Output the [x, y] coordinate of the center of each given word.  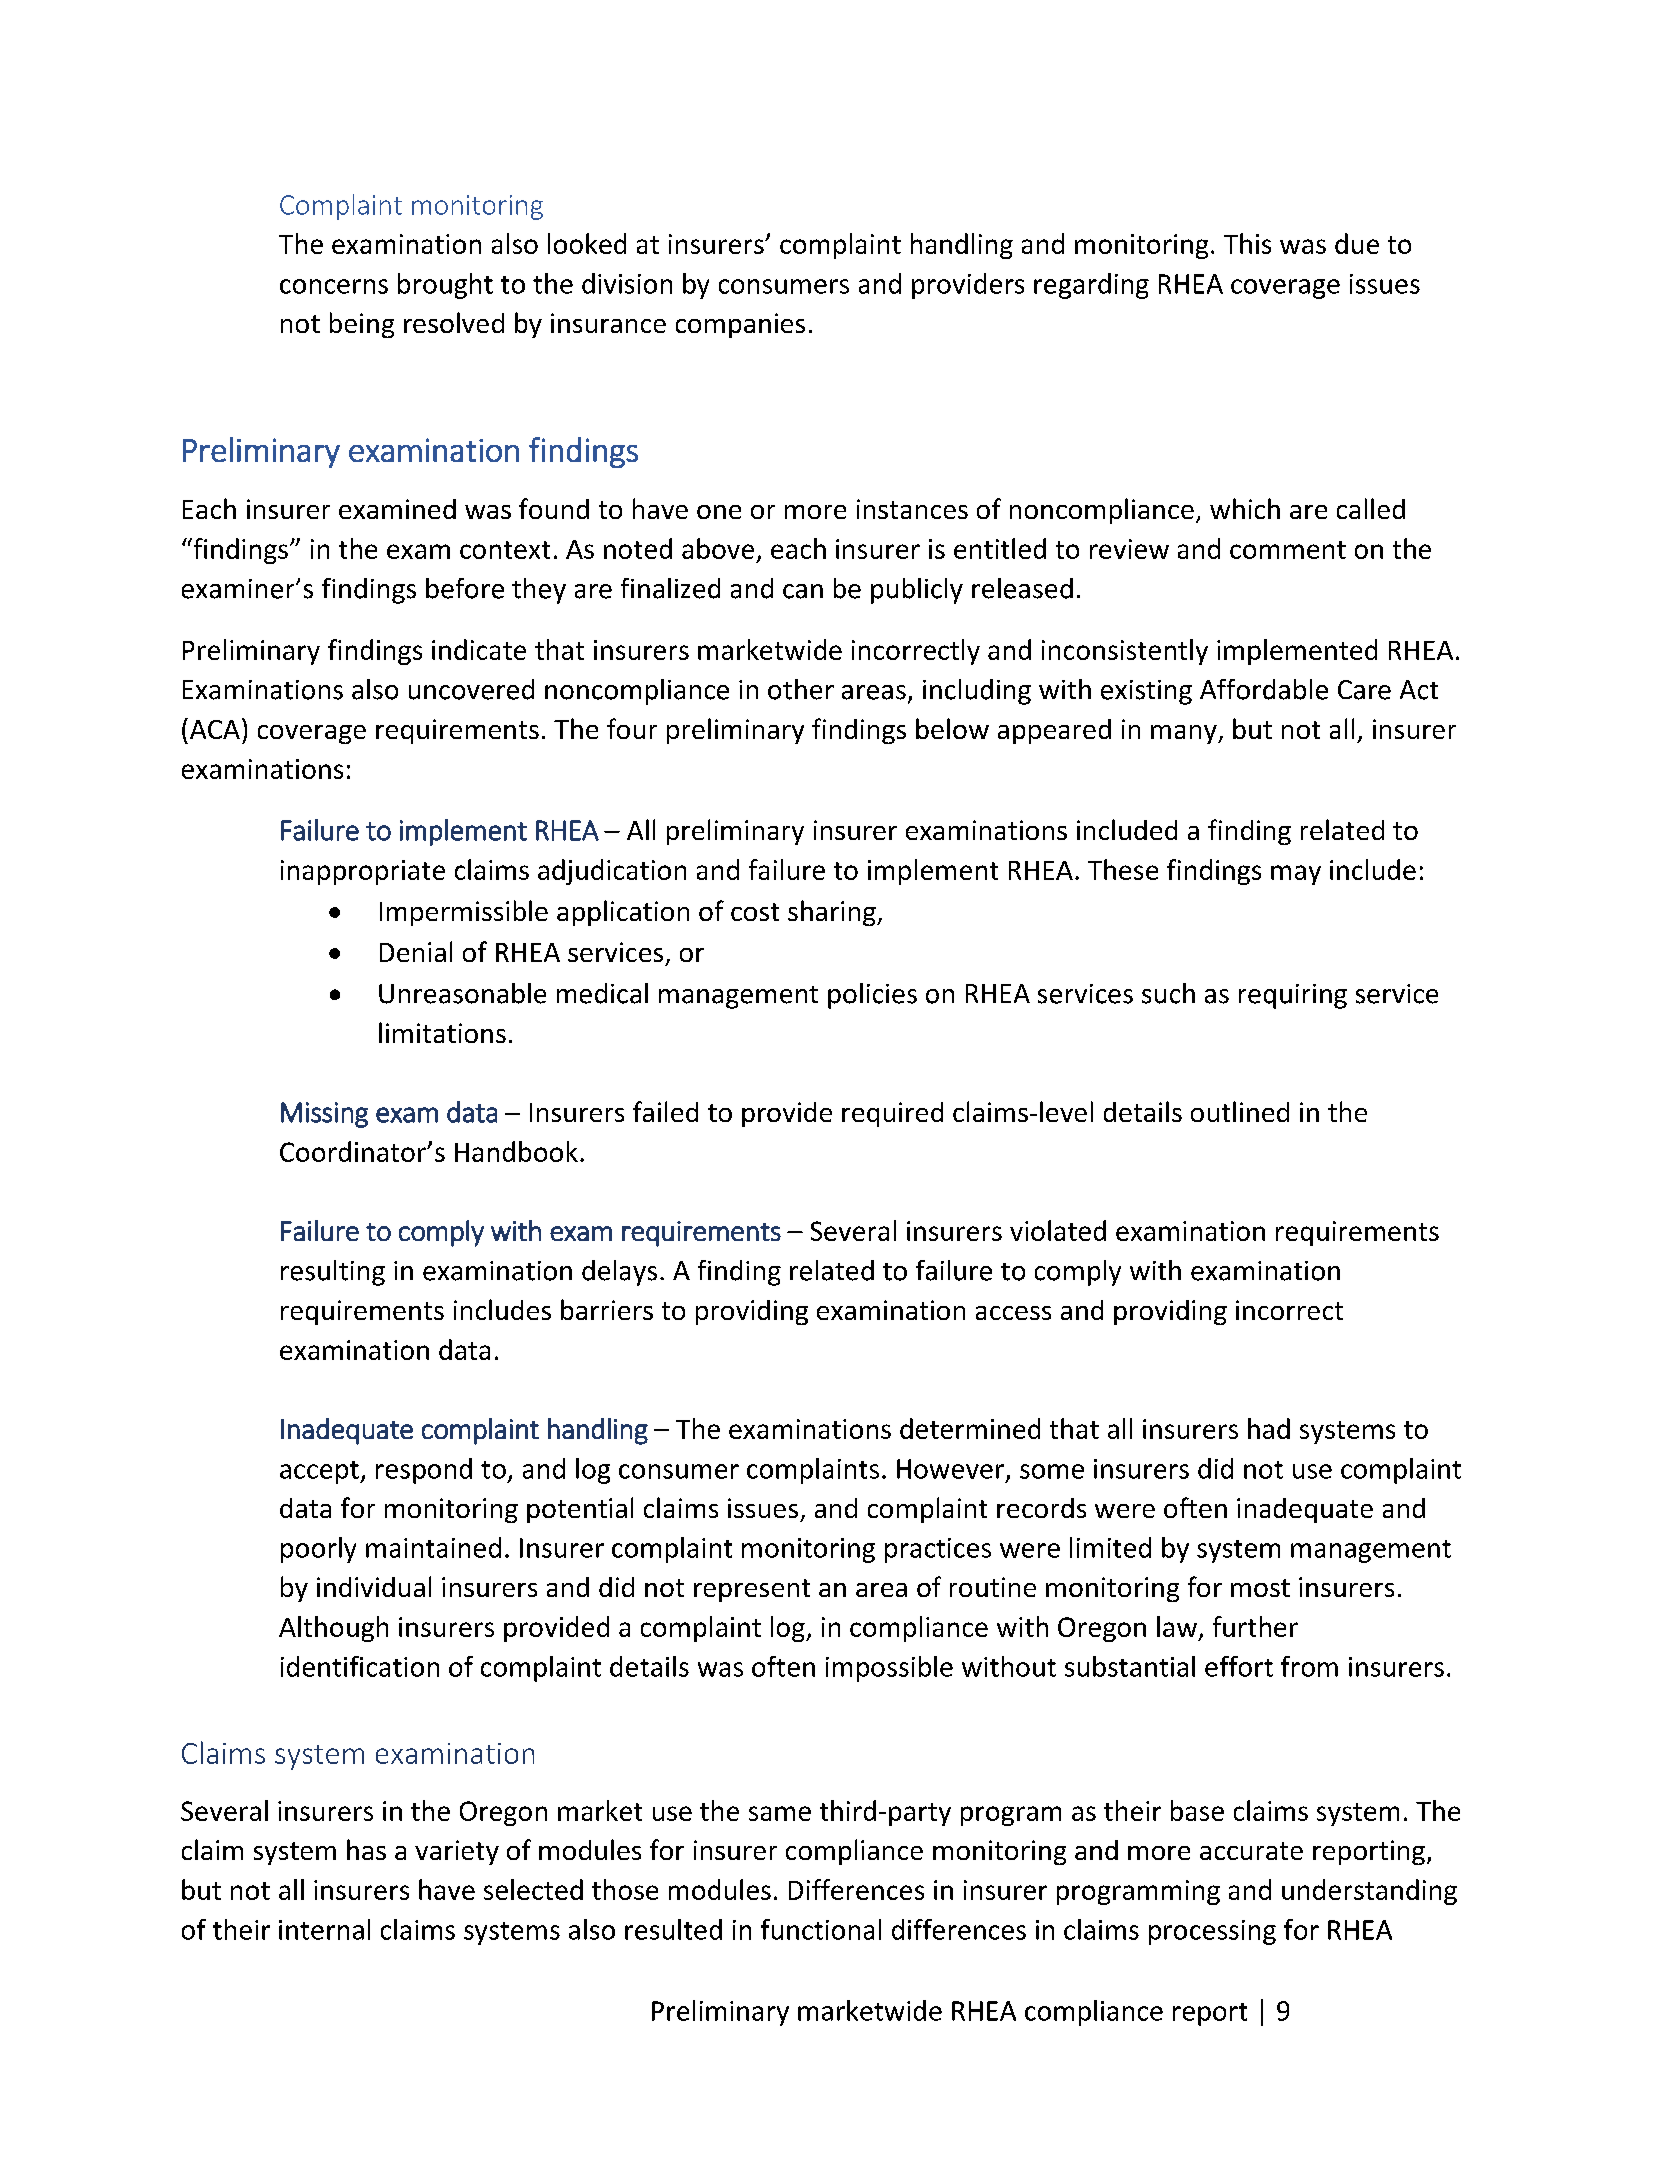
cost [755, 912]
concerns [334, 286]
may [1296, 875]
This [1247, 243]
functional [821, 1929]
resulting [333, 1273]
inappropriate [363, 872]
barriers [607, 1309]
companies [740, 325]
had [1269, 1428]
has [366, 1849]
